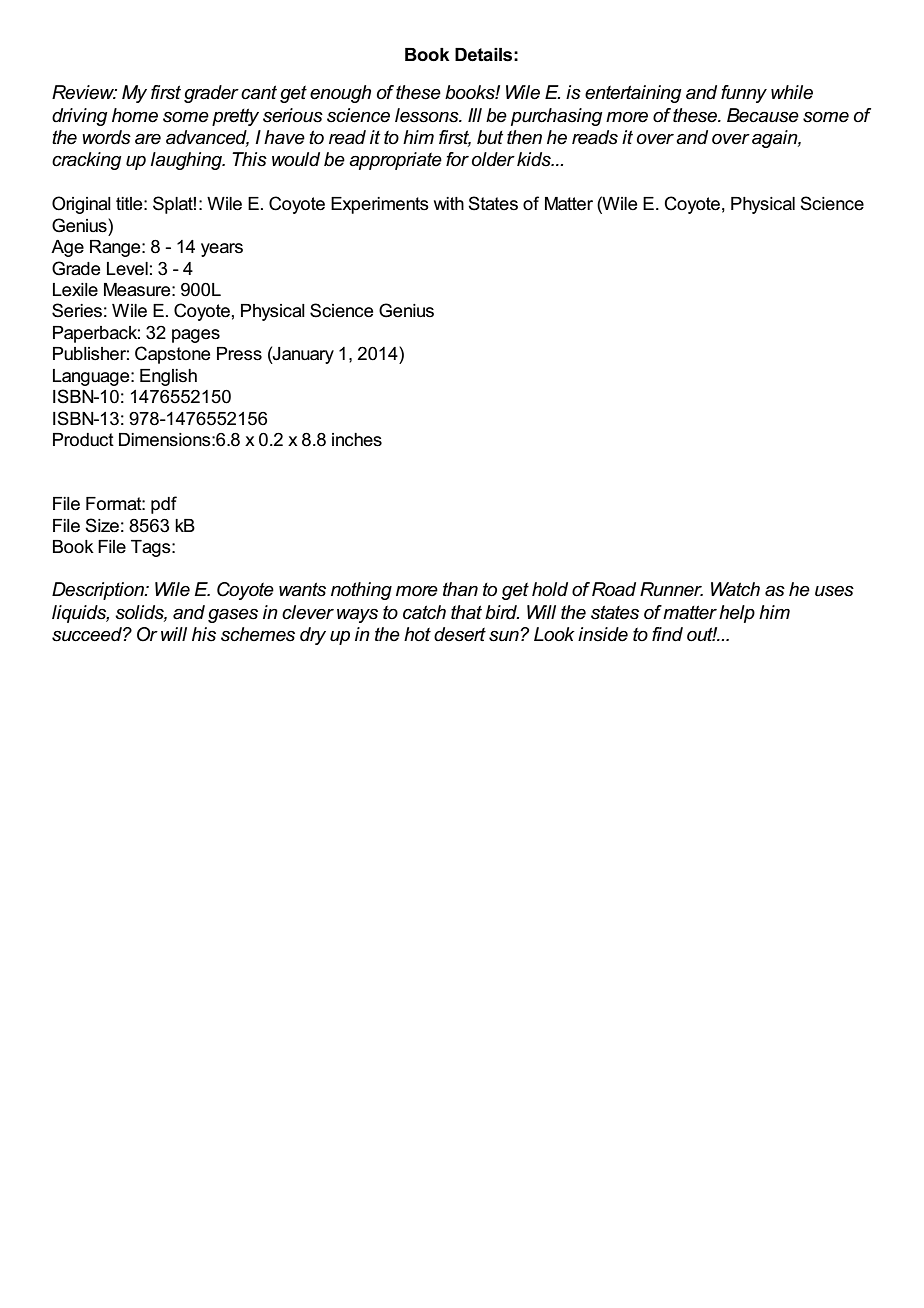 Image resolution: width=924 pixels, height=1308 pixels. What do you see at coordinates (535, 159) in the screenshot?
I see `kids` at bounding box center [535, 159].
